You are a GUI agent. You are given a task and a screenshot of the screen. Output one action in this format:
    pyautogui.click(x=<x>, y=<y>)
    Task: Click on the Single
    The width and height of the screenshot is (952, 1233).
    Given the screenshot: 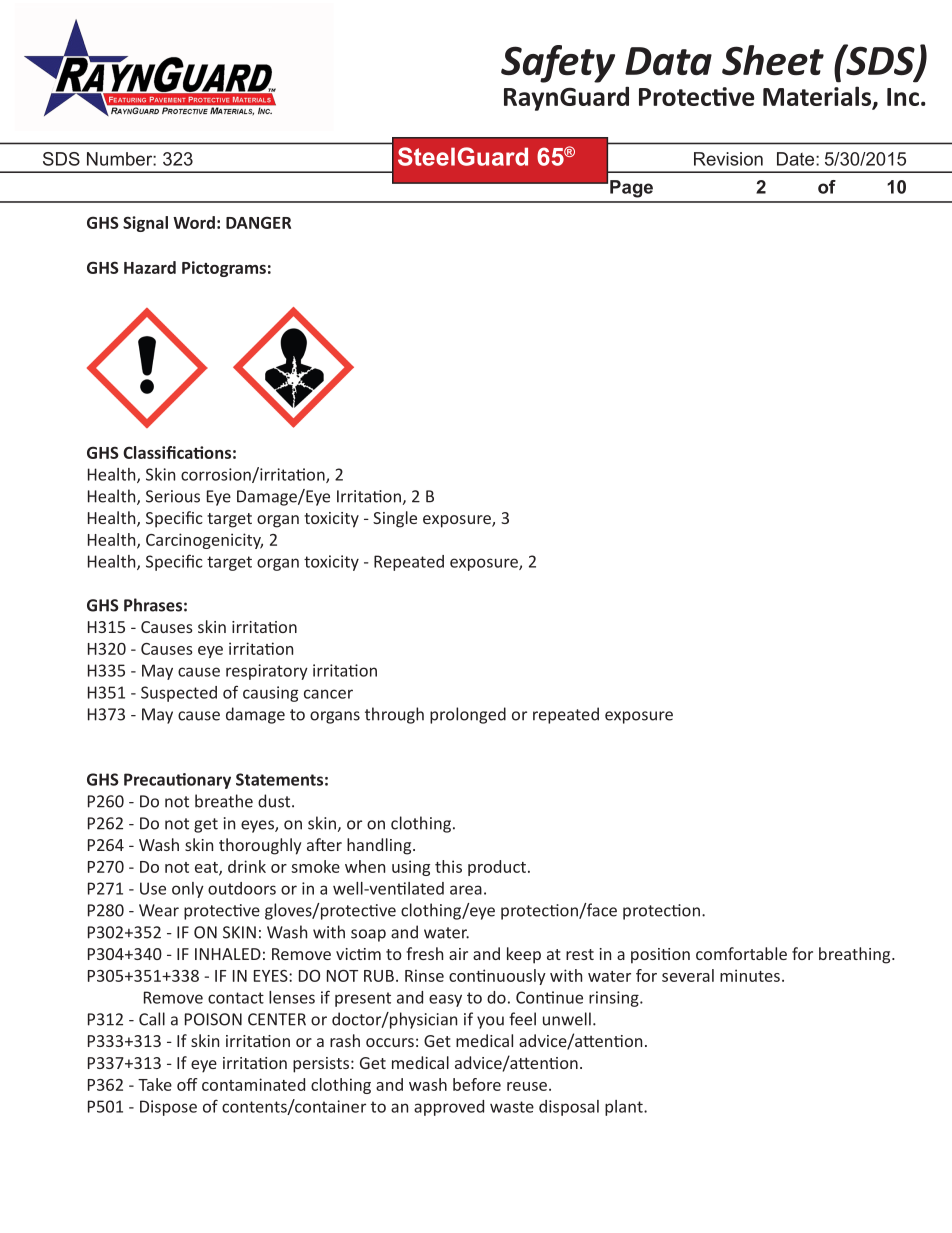 What is the action you would take?
    pyautogui.click(x=395, y=519)
